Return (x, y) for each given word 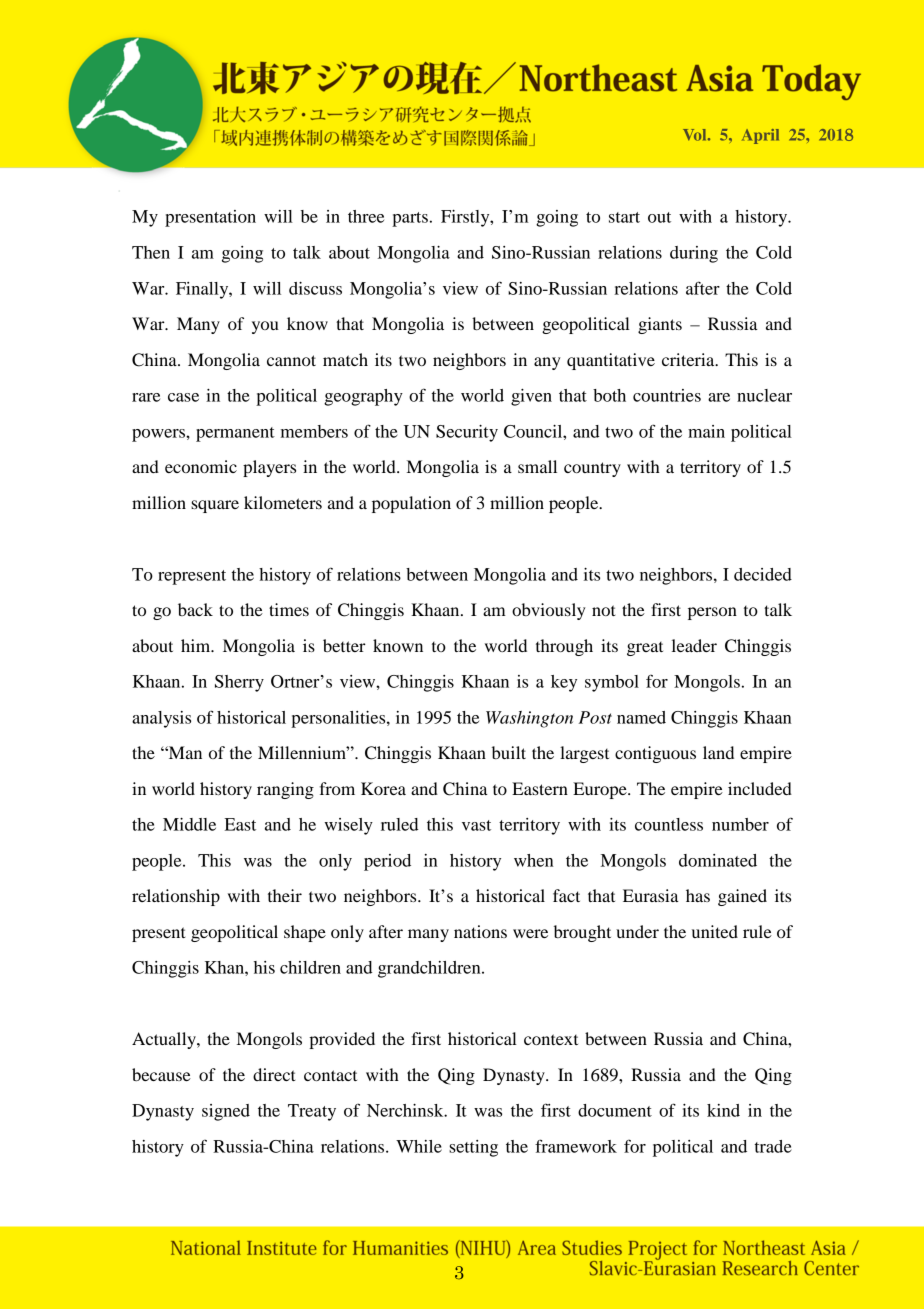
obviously (549, 611)
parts (410, 219)
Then (151, 252)
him (197, 645)
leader (694, 645)
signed (226, 1112)
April (760, 136)
